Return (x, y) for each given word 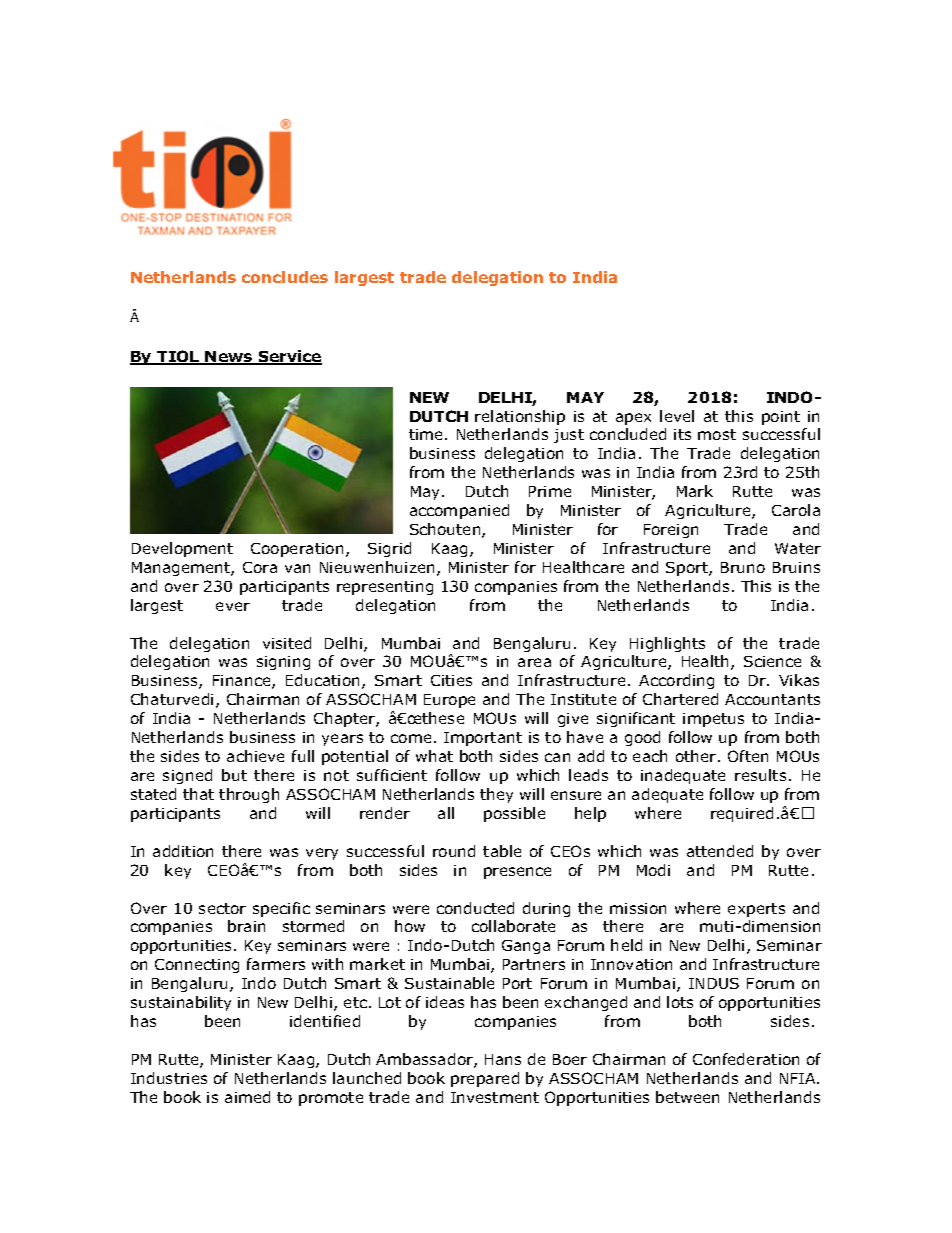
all (446, 813)
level (677, 416)
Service (289, 357)
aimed (247, 1097)
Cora (260, 567)
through (249, 795)
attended (720, 851)
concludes (285, 277)
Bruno (743, 567)
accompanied (459, 511)
